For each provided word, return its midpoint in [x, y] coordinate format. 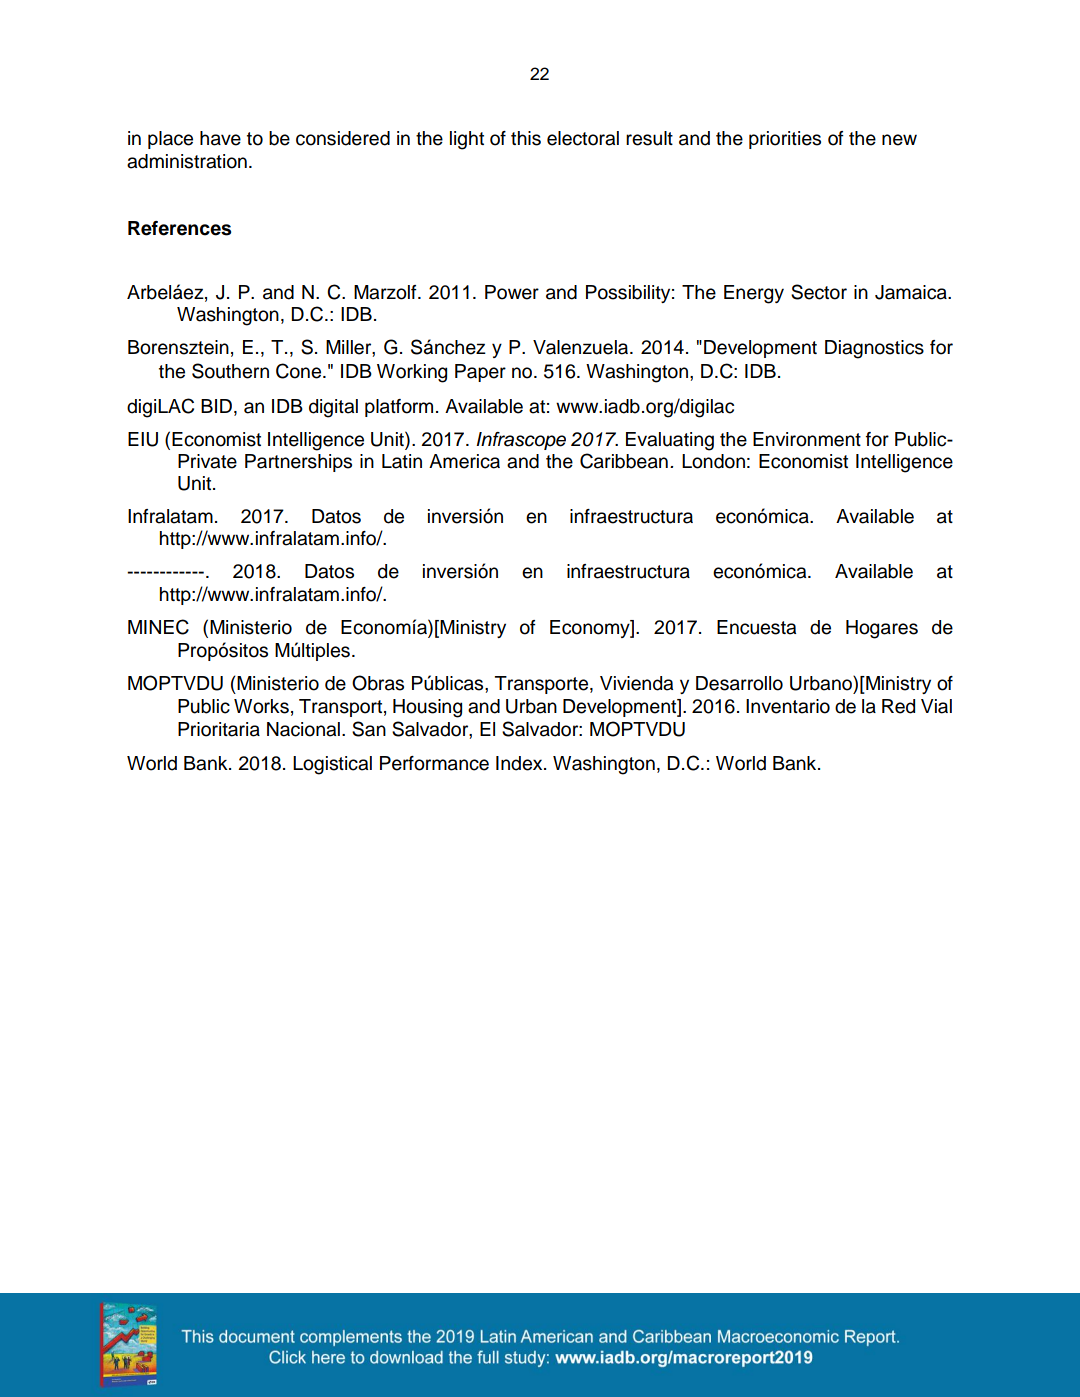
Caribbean [624, 461]
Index [520, 763]
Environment [807, 439]
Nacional [303, 729]
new [899, 140]
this [526, 138]
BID [218, 406]
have [220, 138]
